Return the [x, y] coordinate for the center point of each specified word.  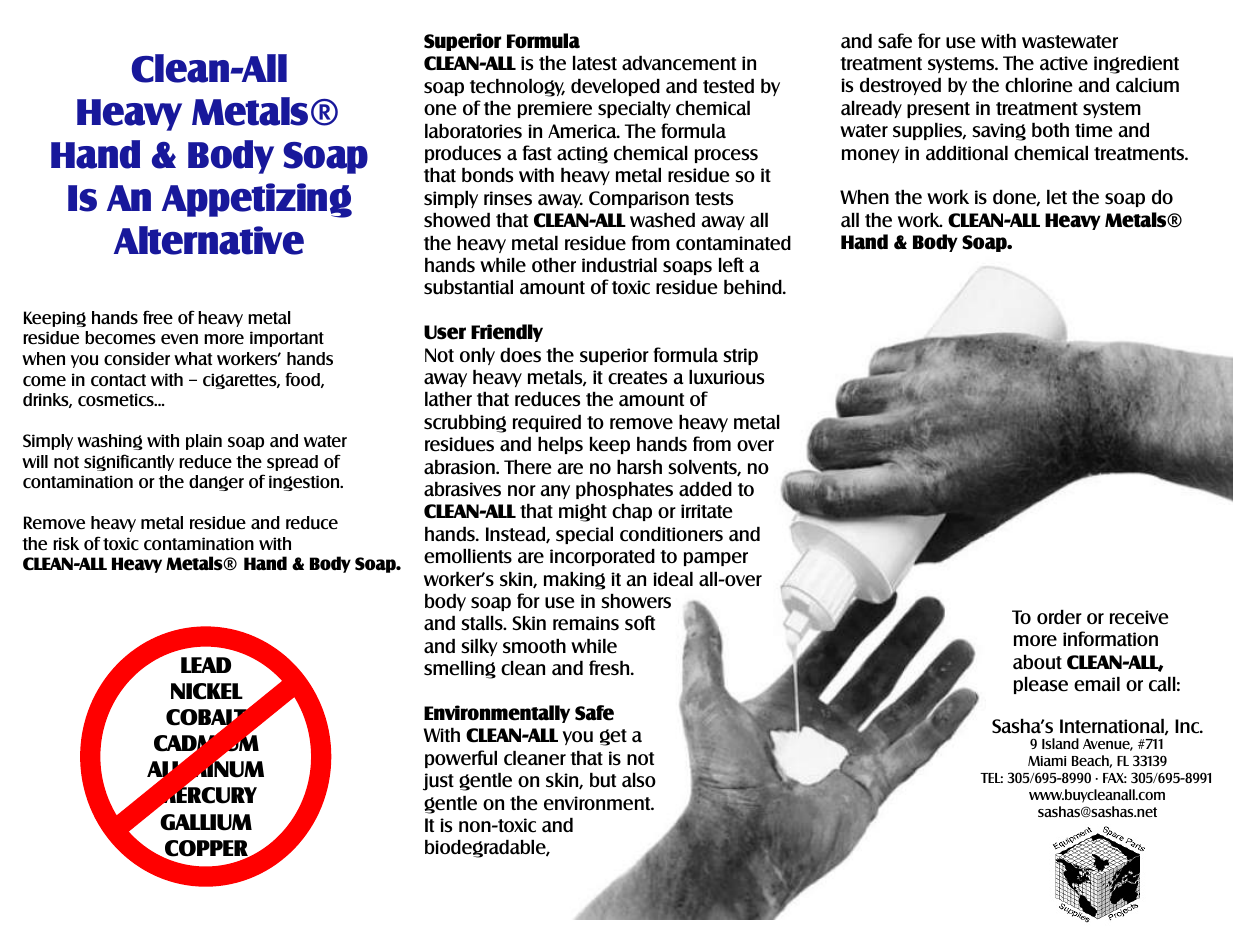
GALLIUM [206, 822]
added [705, 489]
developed [615, 87]
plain [204, 442]
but [603, 780]
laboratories [473, 131]
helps [560, 445]
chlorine [1039, 85]
